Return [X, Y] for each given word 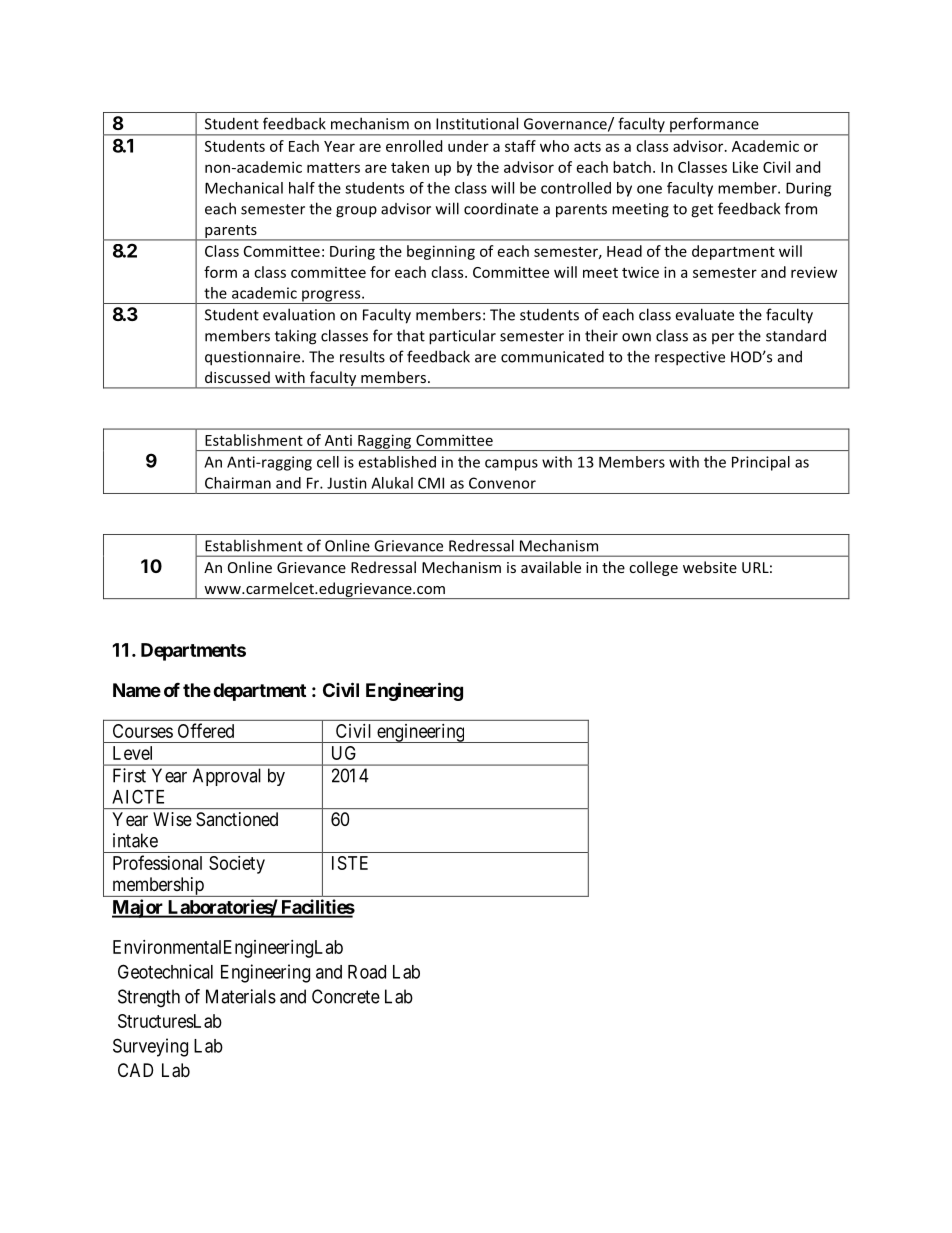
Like [745, 167]
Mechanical [244, 188]
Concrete [346, 996]
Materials [241, 996]
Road [367, 972]
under [468, 146]
